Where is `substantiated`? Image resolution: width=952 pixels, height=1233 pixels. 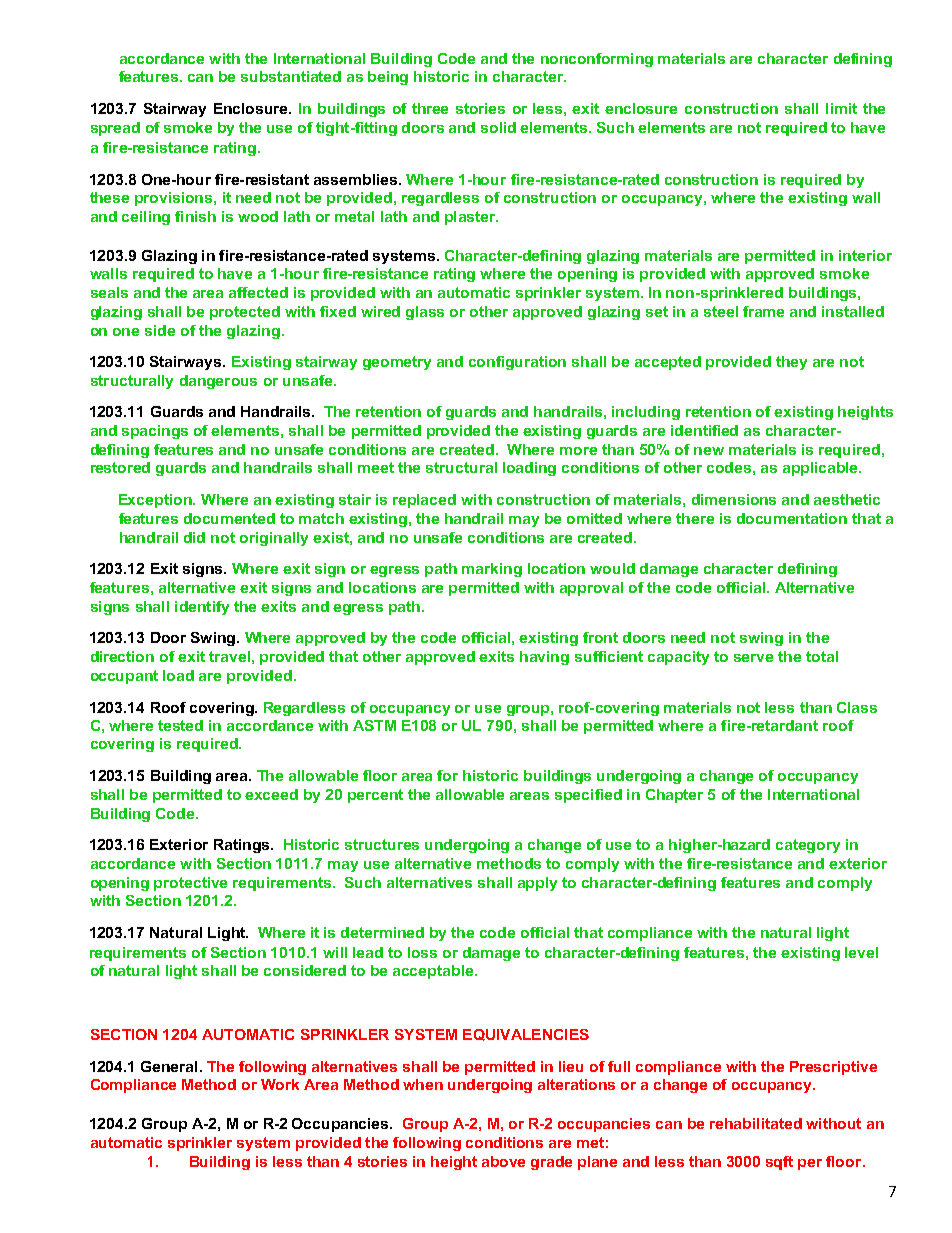
substantiated is located at coordinates (291, 76).
